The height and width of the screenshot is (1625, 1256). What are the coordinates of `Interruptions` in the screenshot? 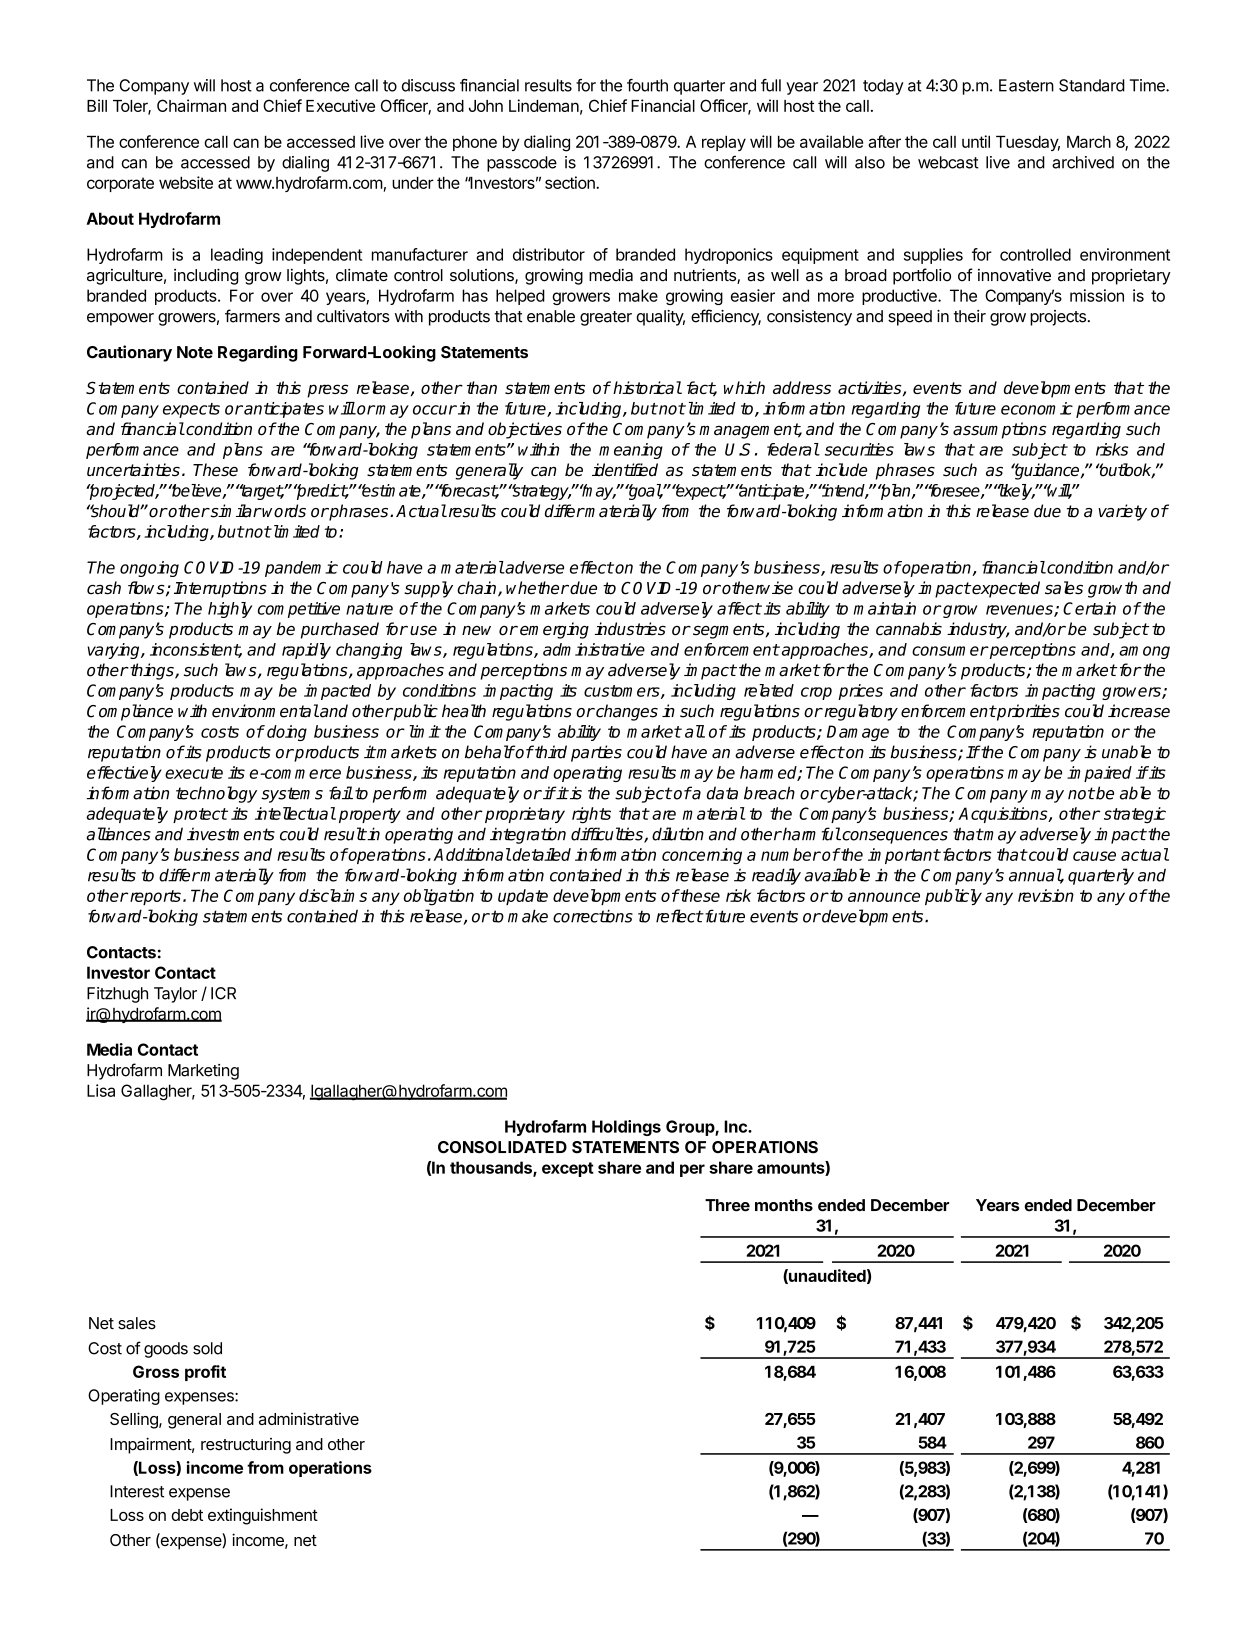 It's located at (220, 589).
